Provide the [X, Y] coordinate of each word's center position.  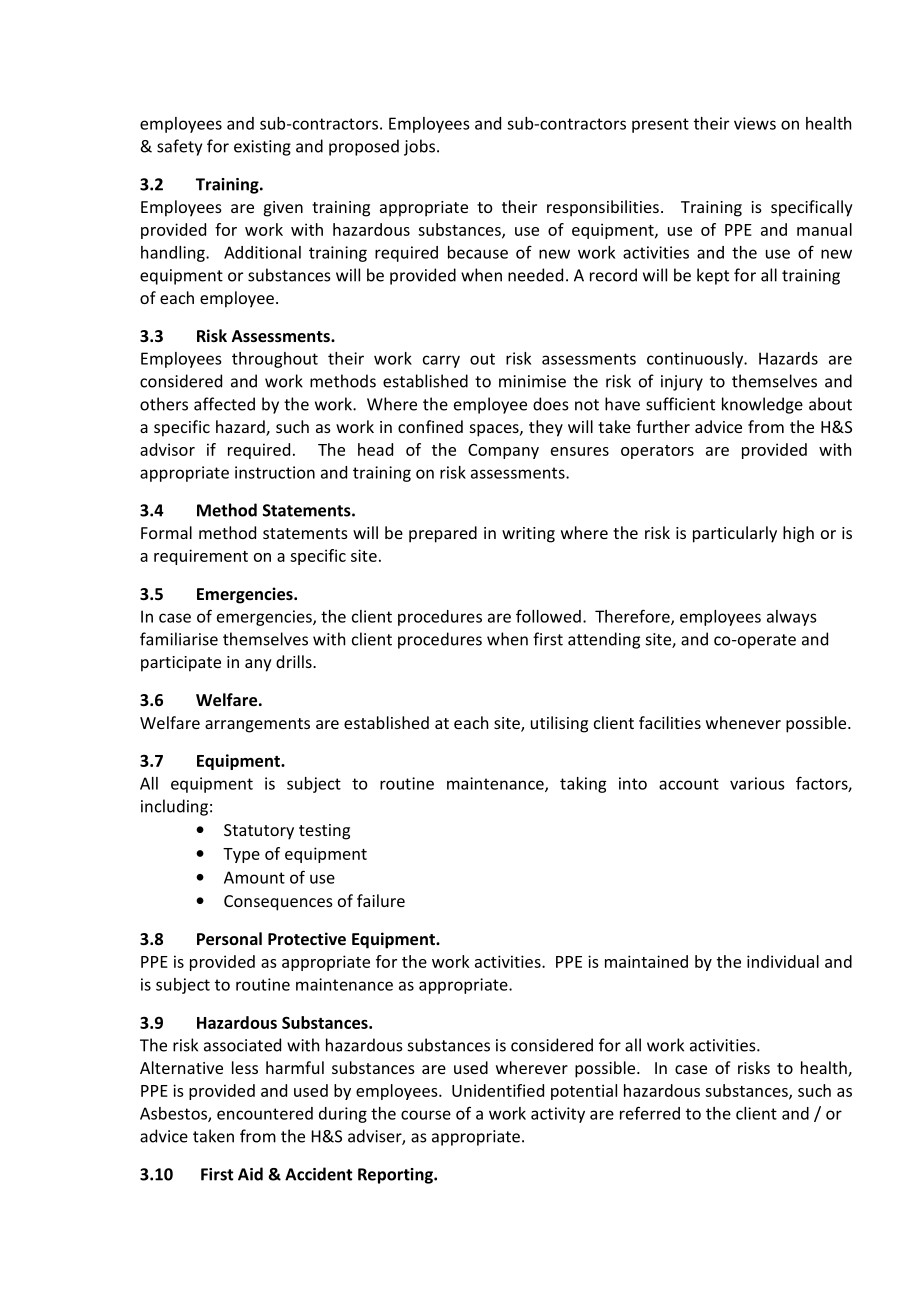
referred [650, 1113]
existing [262, 148]
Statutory [259, 832]
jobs [421, 147]
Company [503, 451]
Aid [250, 1174]
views [755, 123]
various [757, 783]
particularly [735, 534]
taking [583, 785]
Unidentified [498, 1090]
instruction [275, 472]
